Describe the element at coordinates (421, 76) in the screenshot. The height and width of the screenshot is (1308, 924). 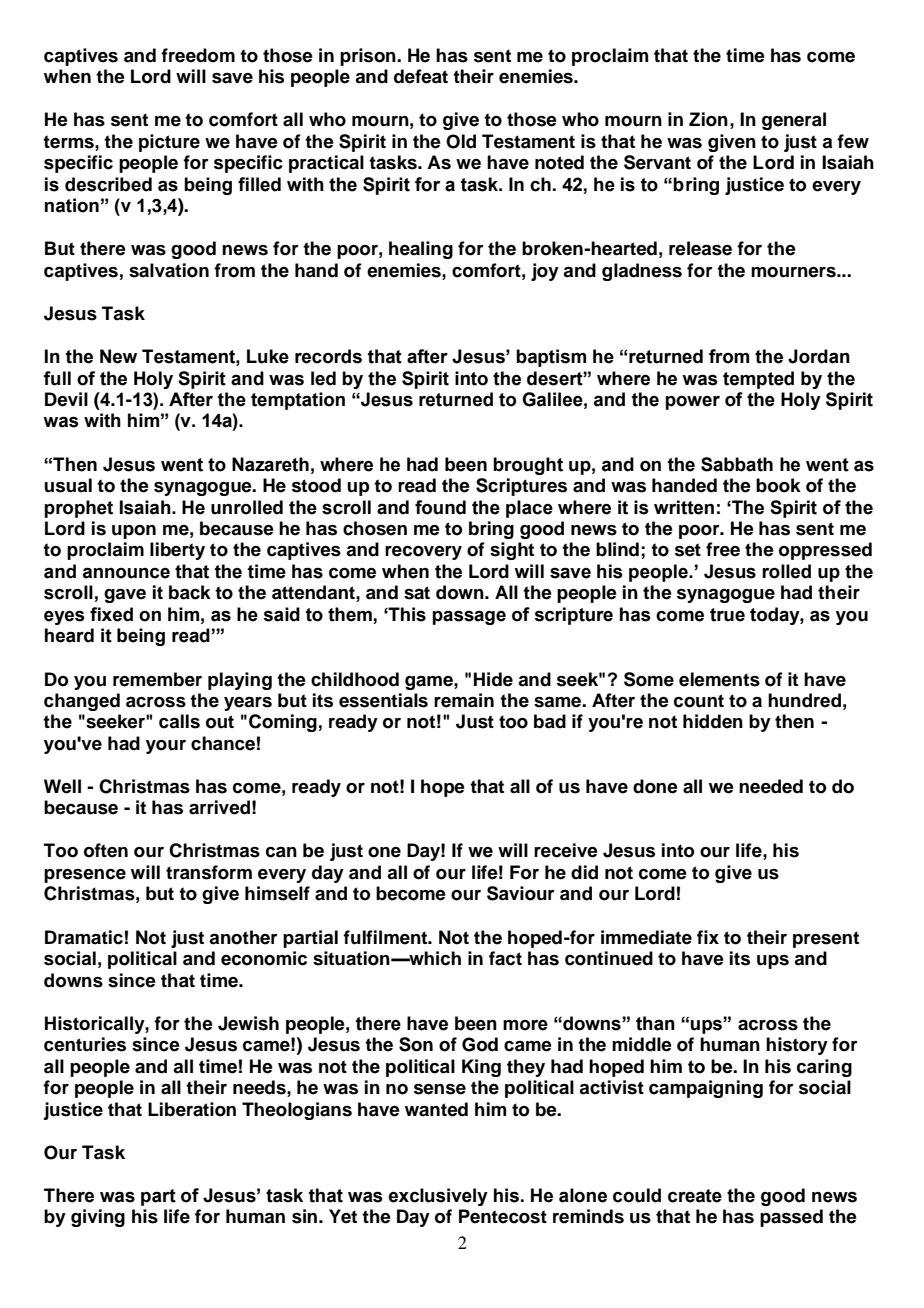
I see `defeat` at that location.
